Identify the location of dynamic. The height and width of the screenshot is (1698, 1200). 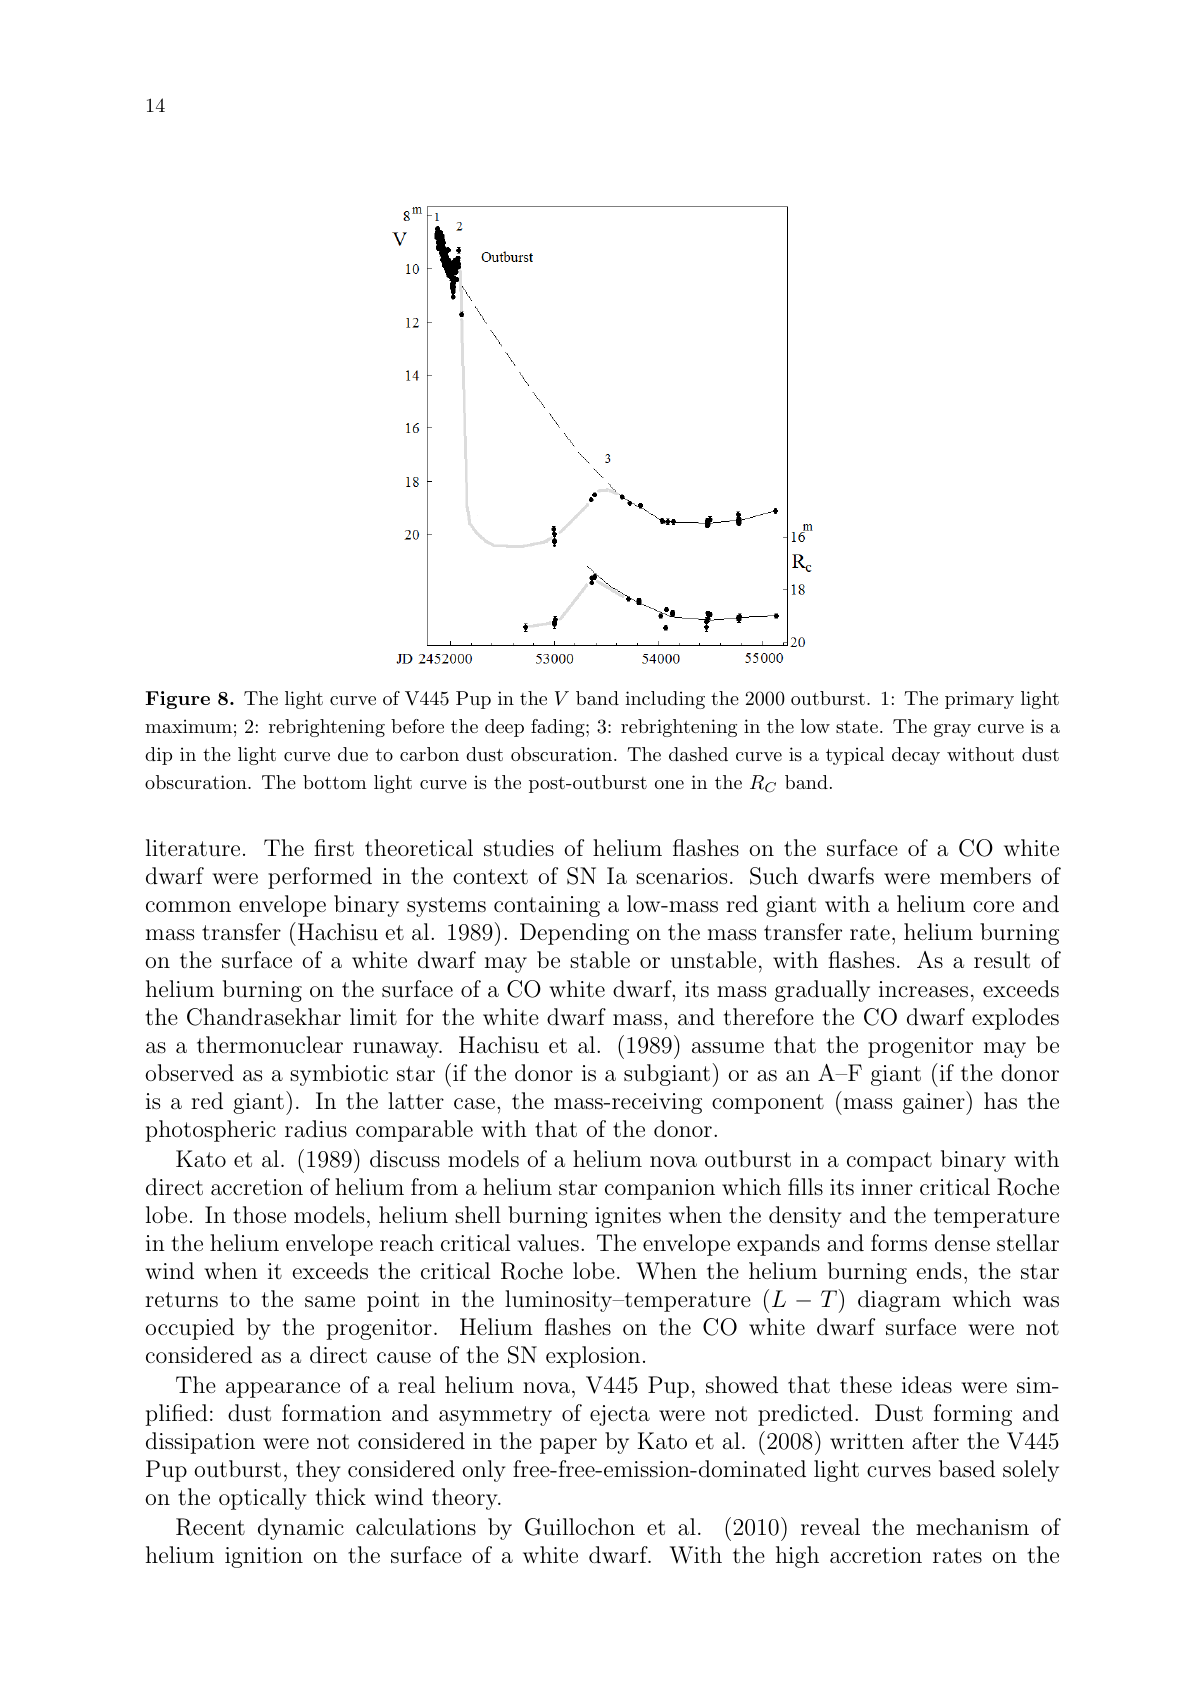
(301, 1529).
